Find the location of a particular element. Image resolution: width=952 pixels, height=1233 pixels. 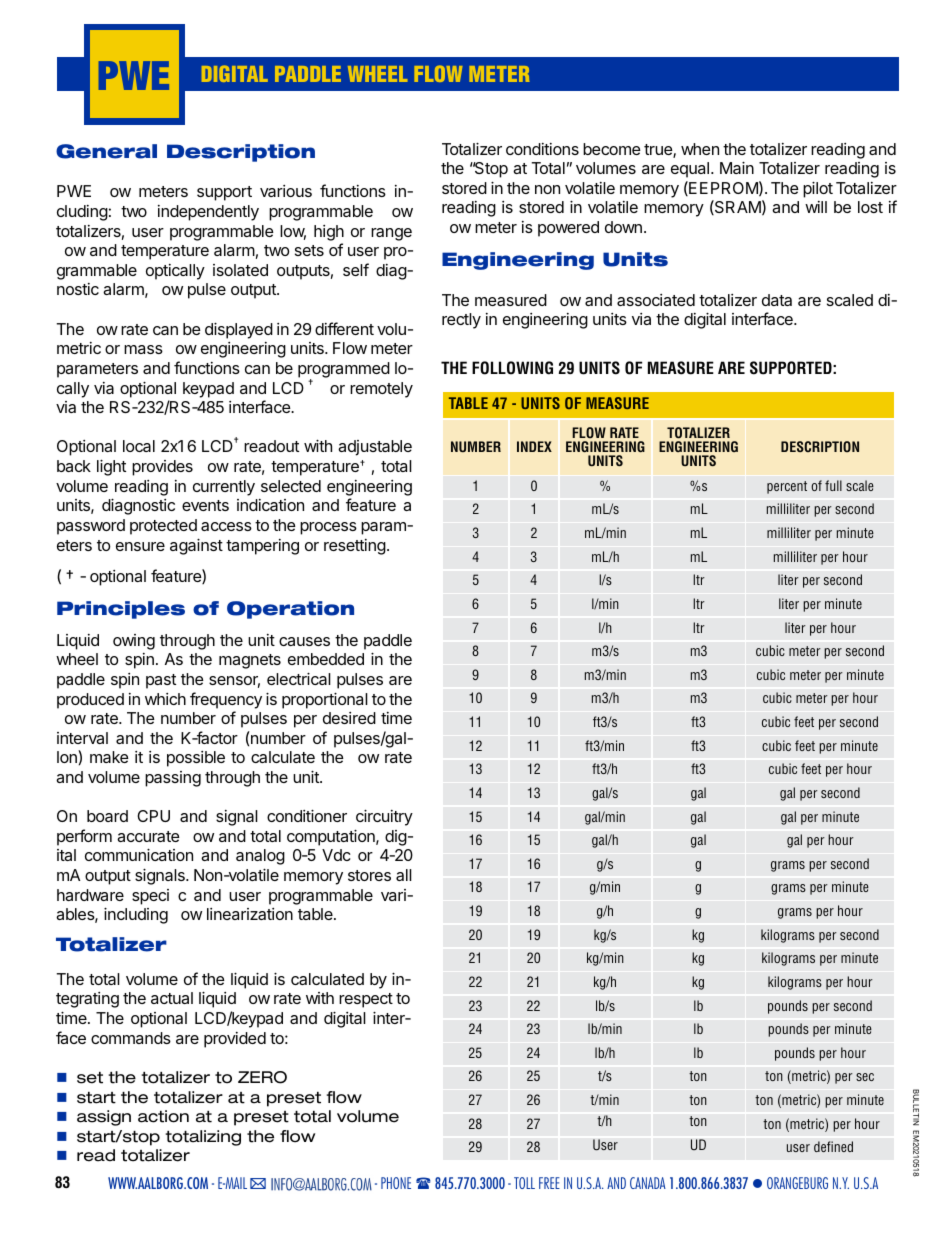

desired is located at coordinates (349, 718).
